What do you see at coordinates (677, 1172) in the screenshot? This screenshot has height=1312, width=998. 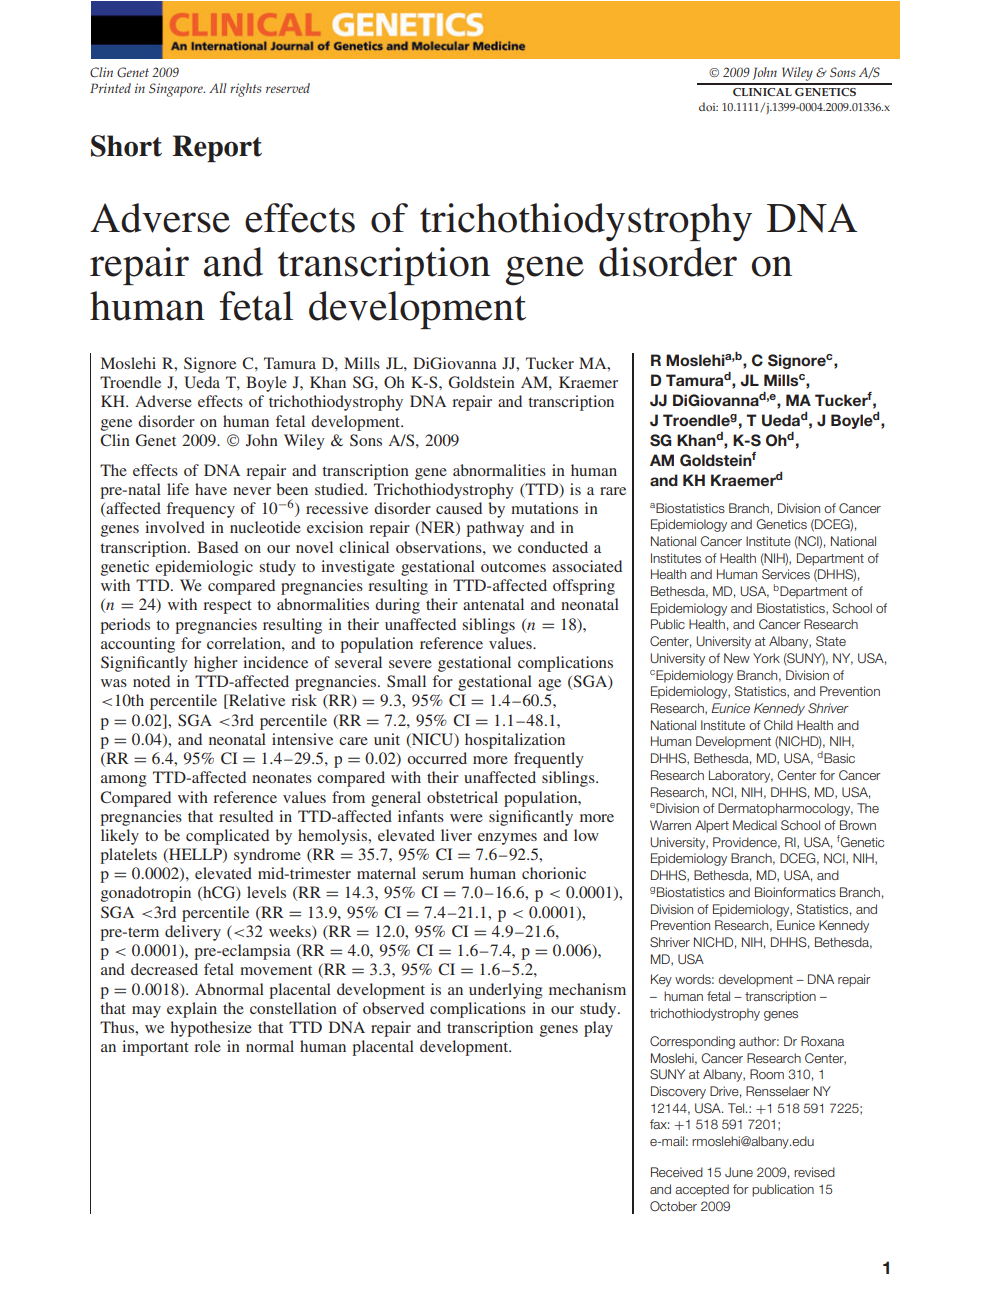 I see `Received` at bounding box center [677, 1172].
